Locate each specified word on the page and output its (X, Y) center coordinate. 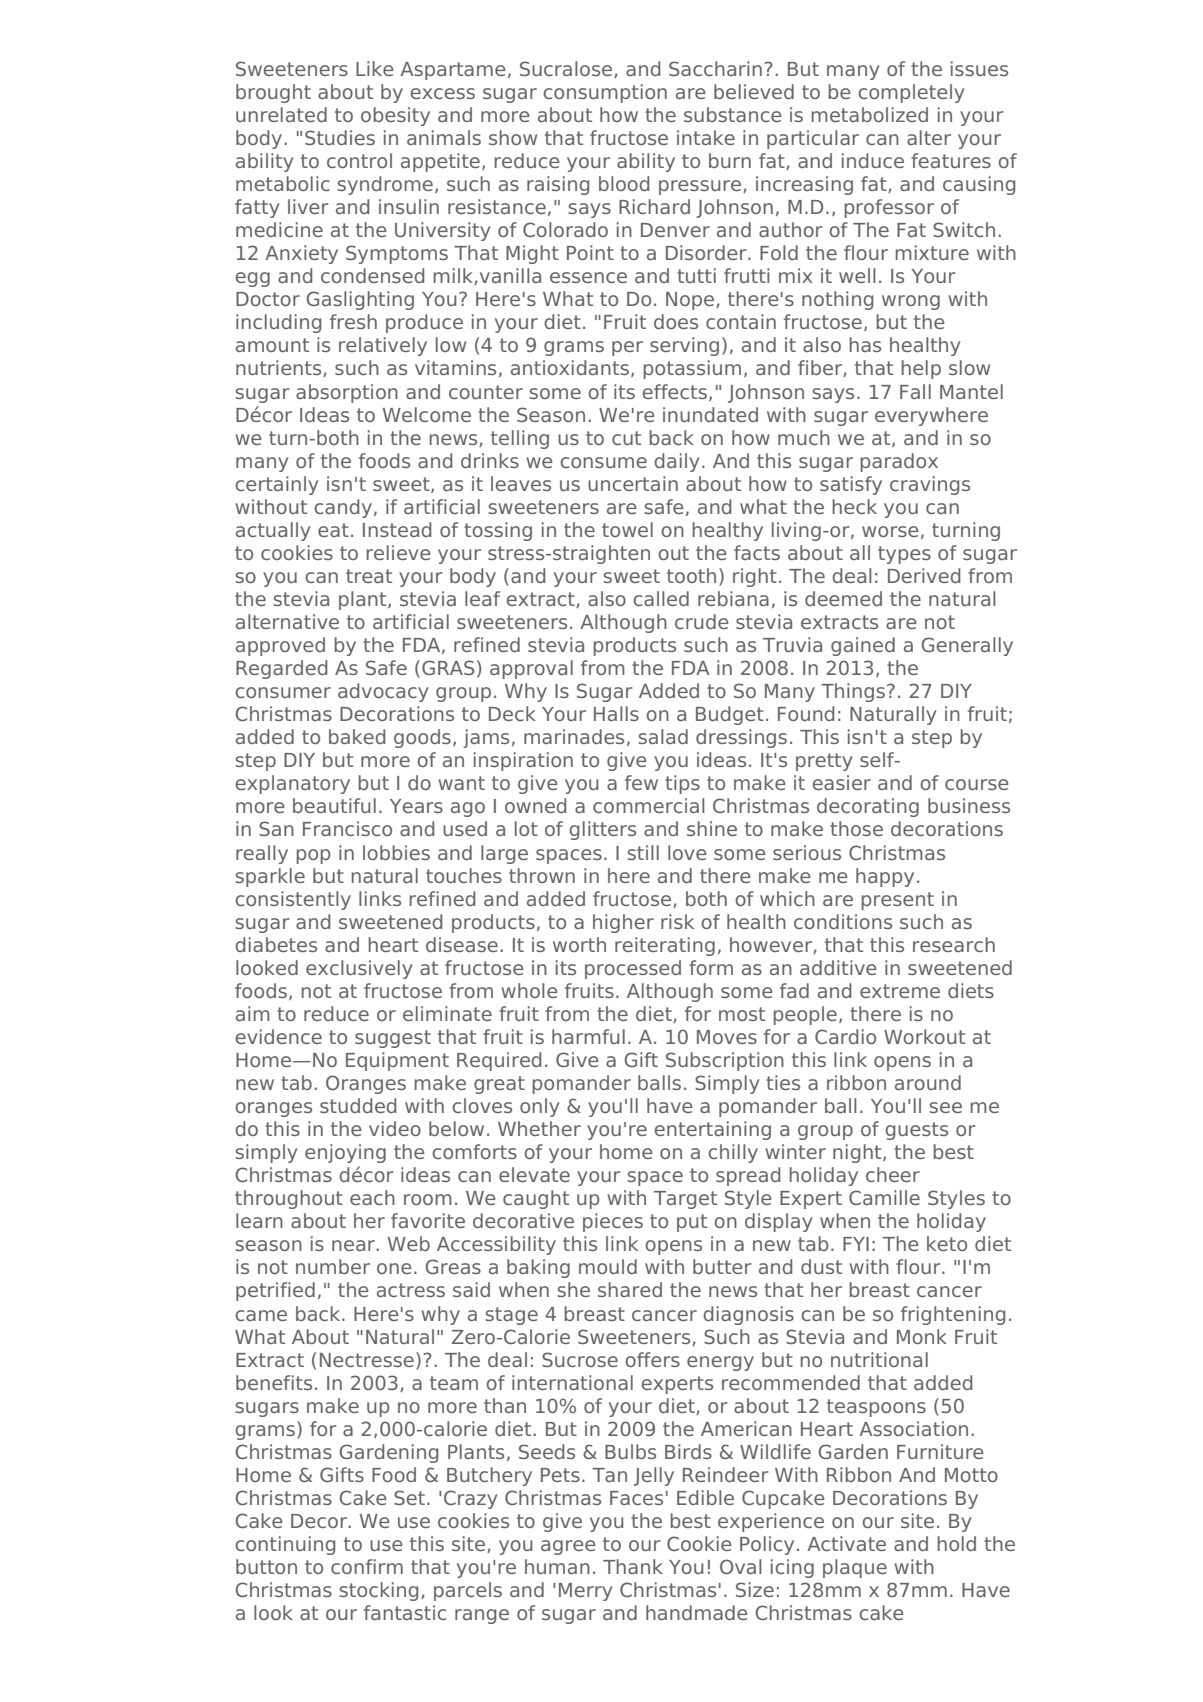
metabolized (870, 114)
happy (885, 877)
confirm (367, 1566)
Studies (340, 137)
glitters (603, 830)
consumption (605, 93)
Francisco (347, 828)
